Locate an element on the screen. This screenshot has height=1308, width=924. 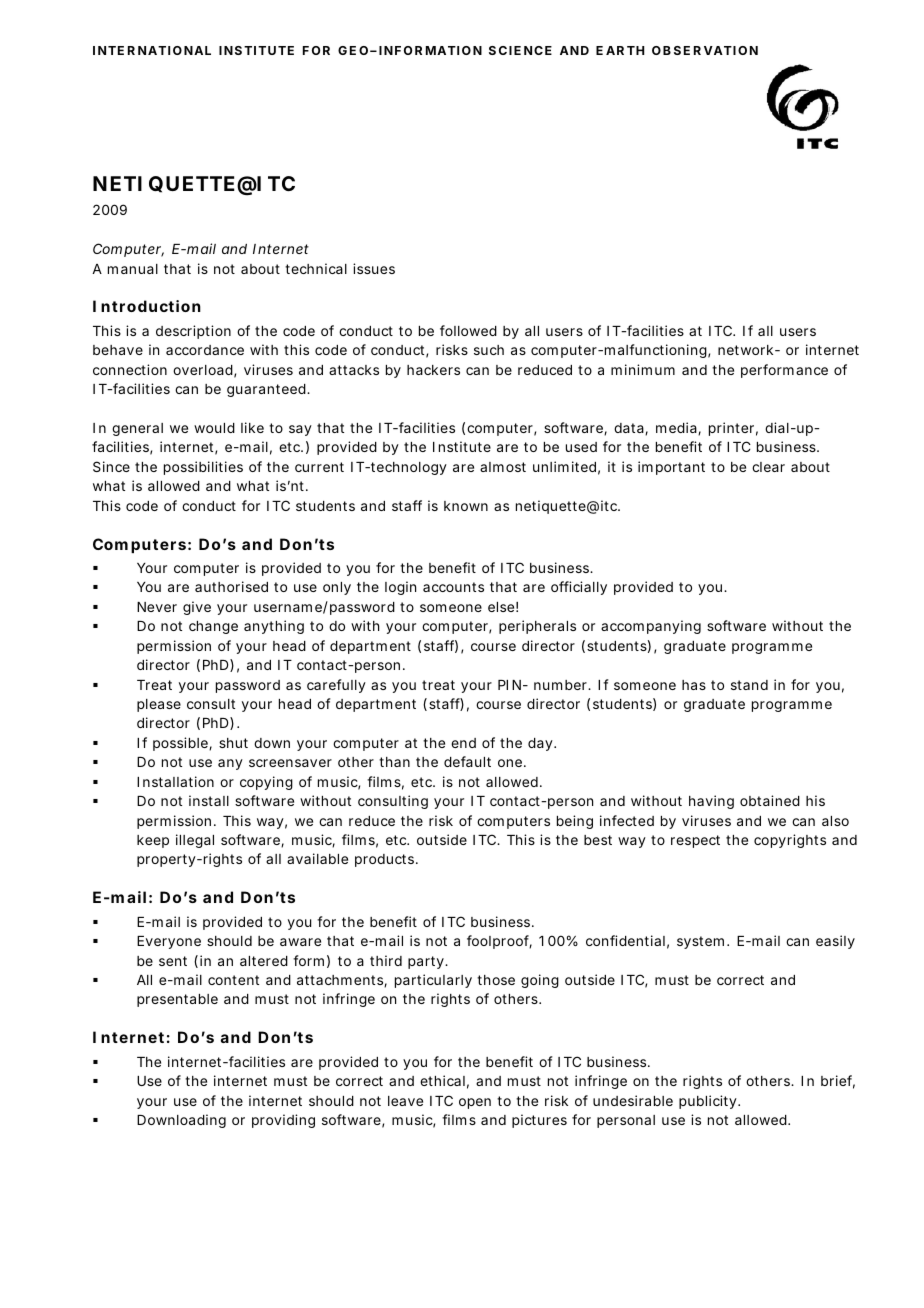
illegal is located at coordinates (195, 841).
